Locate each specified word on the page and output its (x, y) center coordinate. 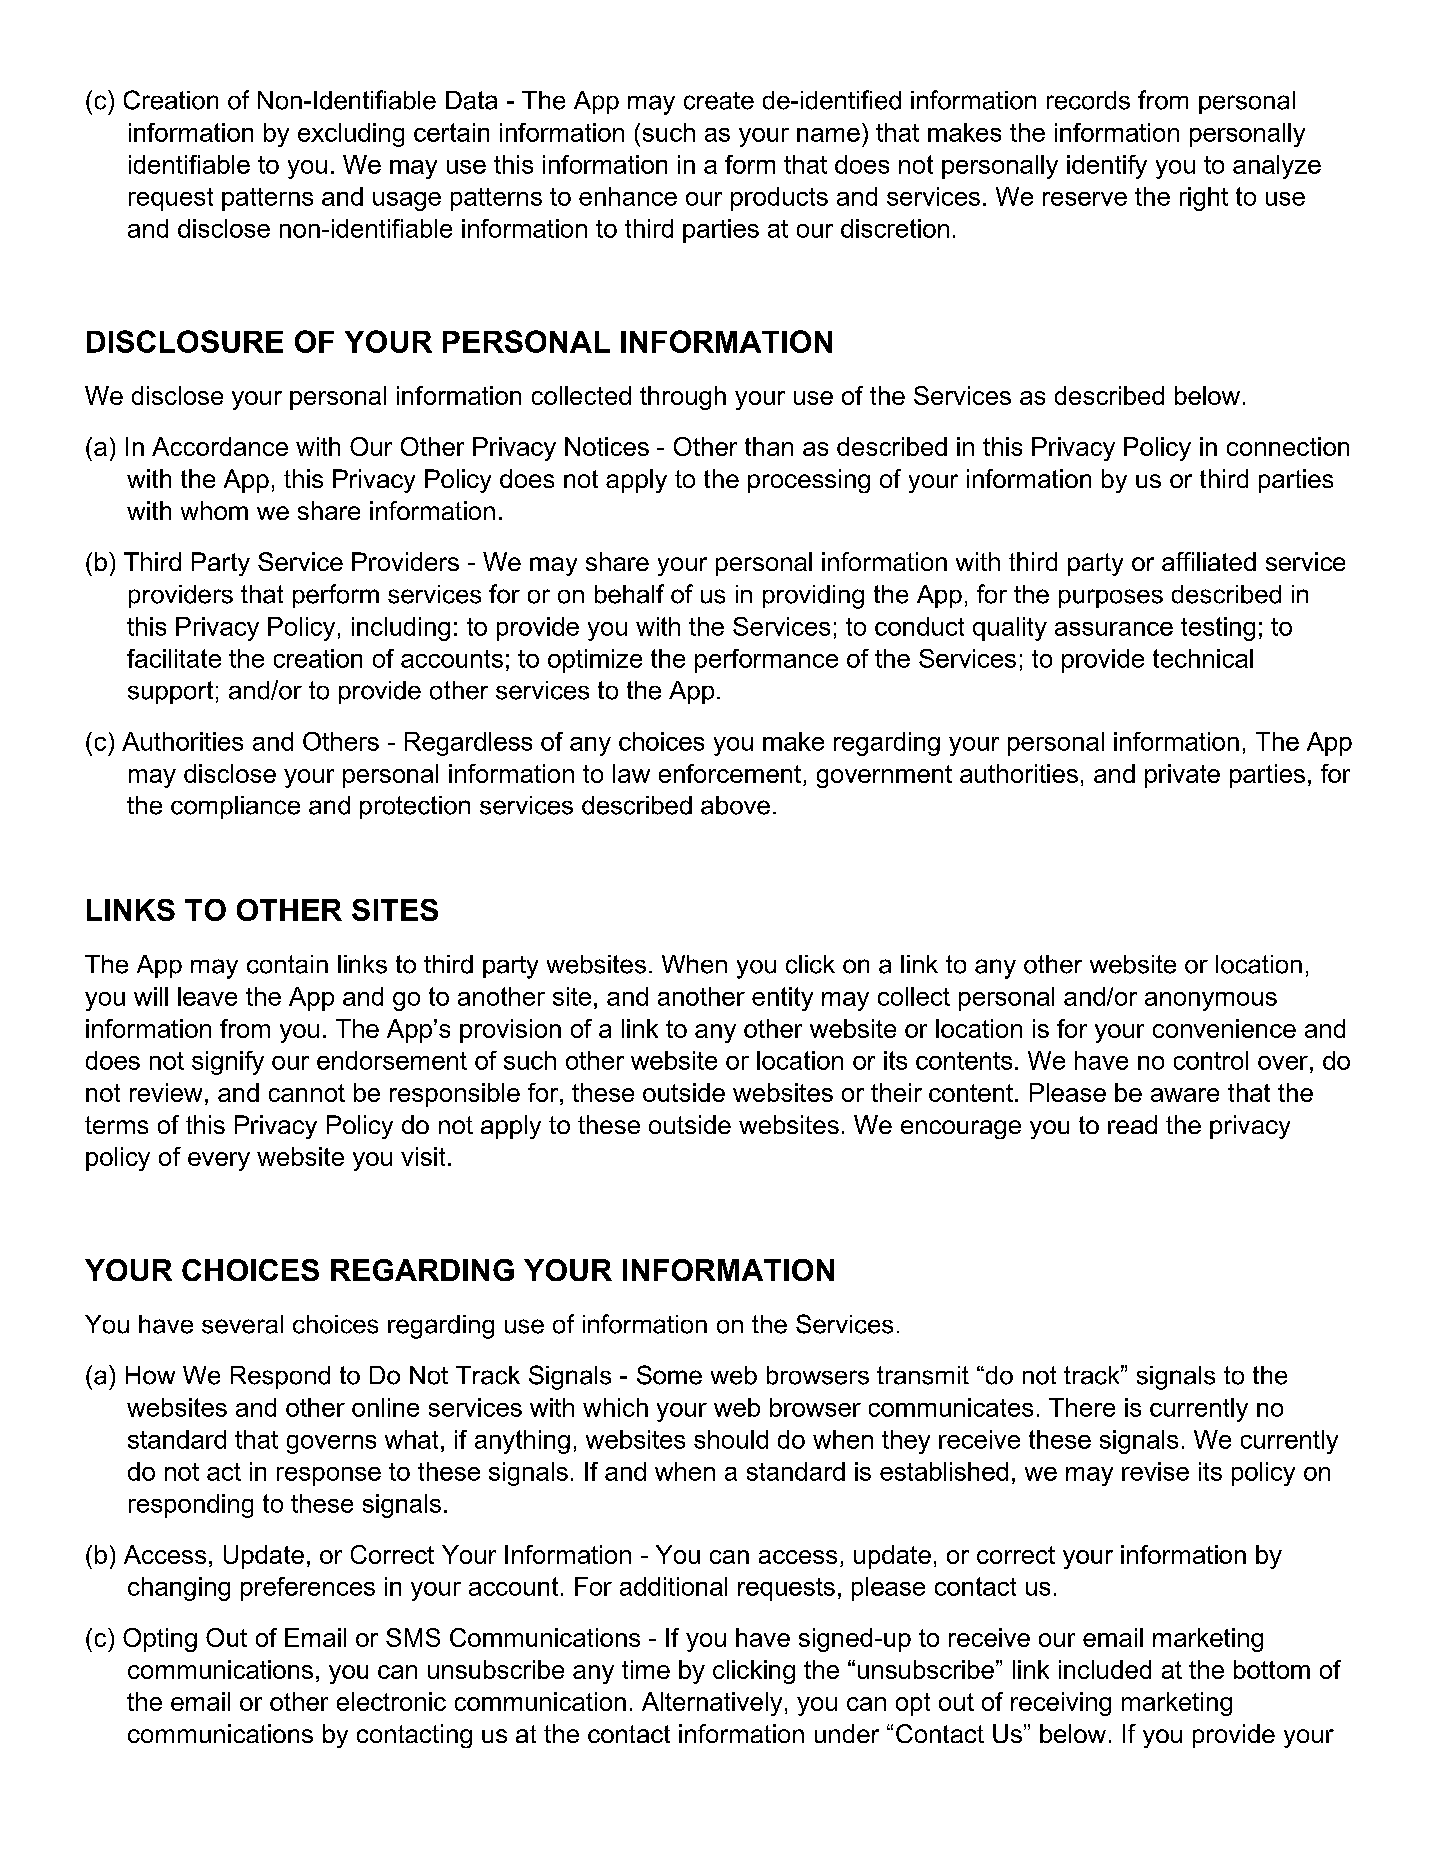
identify (1107, 167)
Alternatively (712, 1704)
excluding (351, 135)
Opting (160, 1640)
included (1105, 1669)
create (719, 101)
